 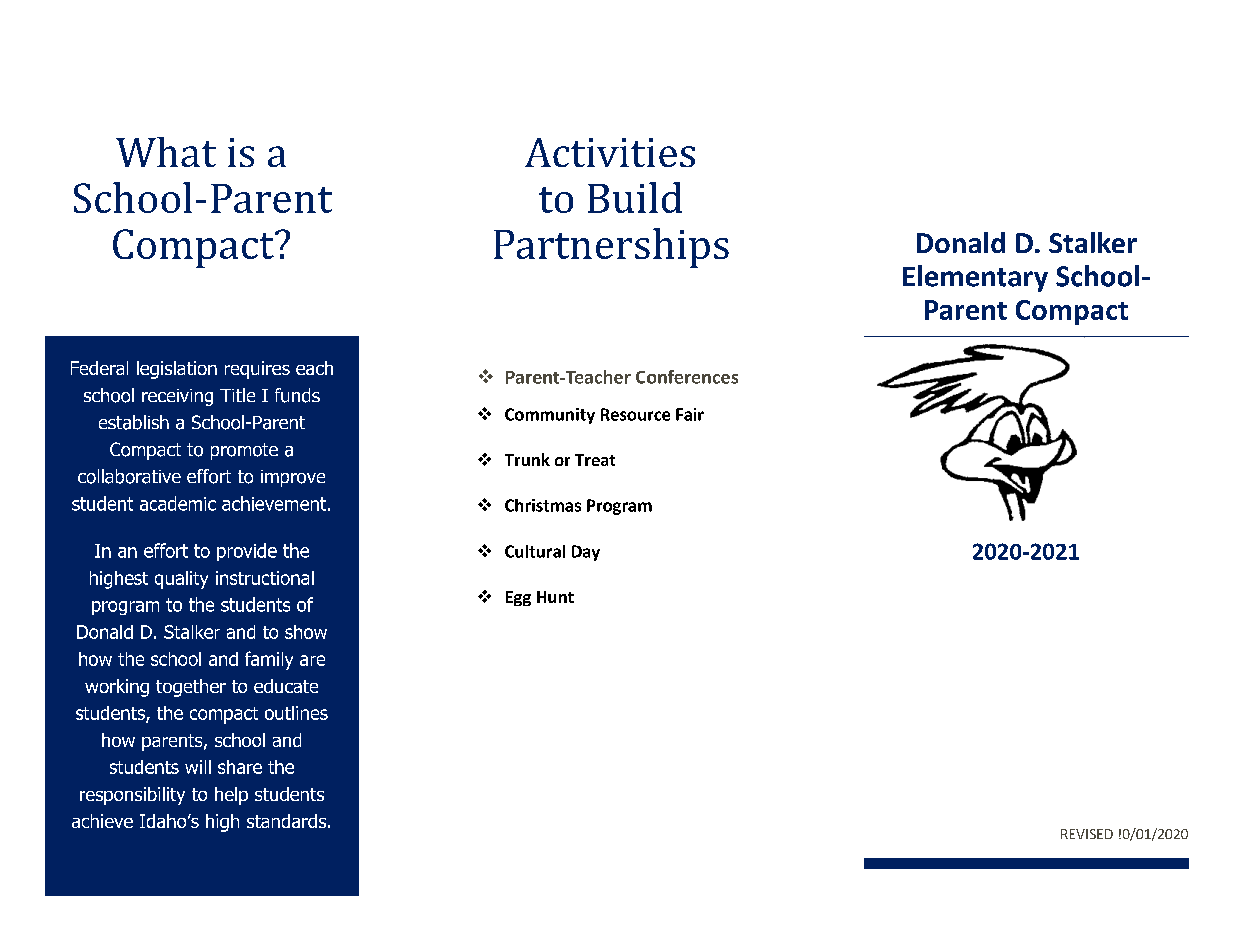 What do you see at coordinates (543, 505) in the screenshot?
I see `Christmas` at bounding box center [543, 505].
